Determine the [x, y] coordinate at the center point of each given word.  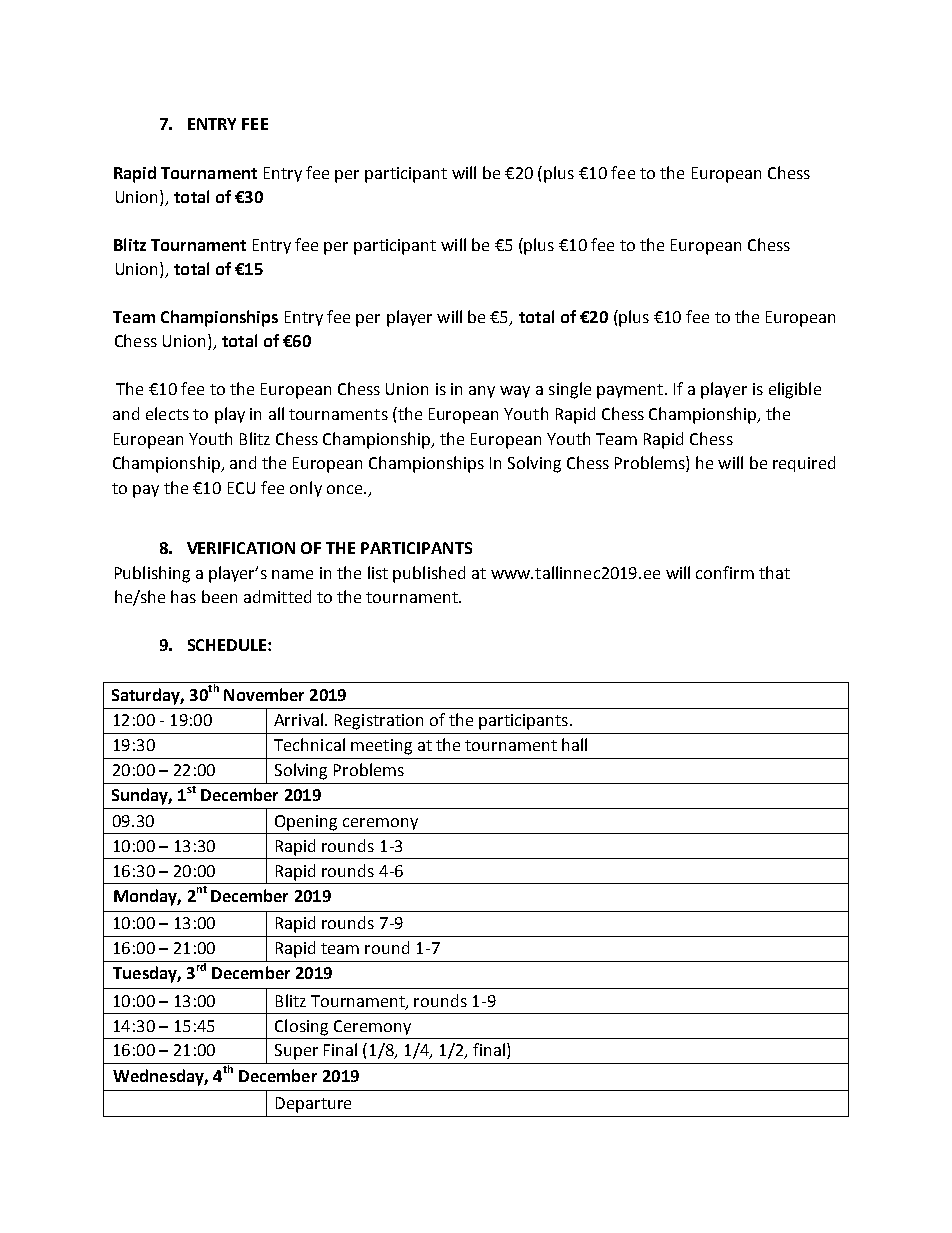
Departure [313, 1105]
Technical [309, 744]
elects [167, 413]
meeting [381, 747]
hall [574, 744]
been [219, 596]
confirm [725, 572]
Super [296, 1052]
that [774, 572]
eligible [795, 390]
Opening [306, 823]
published [429, 574]
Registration [379, 722]
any [482, 392]
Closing [301, 1027]
